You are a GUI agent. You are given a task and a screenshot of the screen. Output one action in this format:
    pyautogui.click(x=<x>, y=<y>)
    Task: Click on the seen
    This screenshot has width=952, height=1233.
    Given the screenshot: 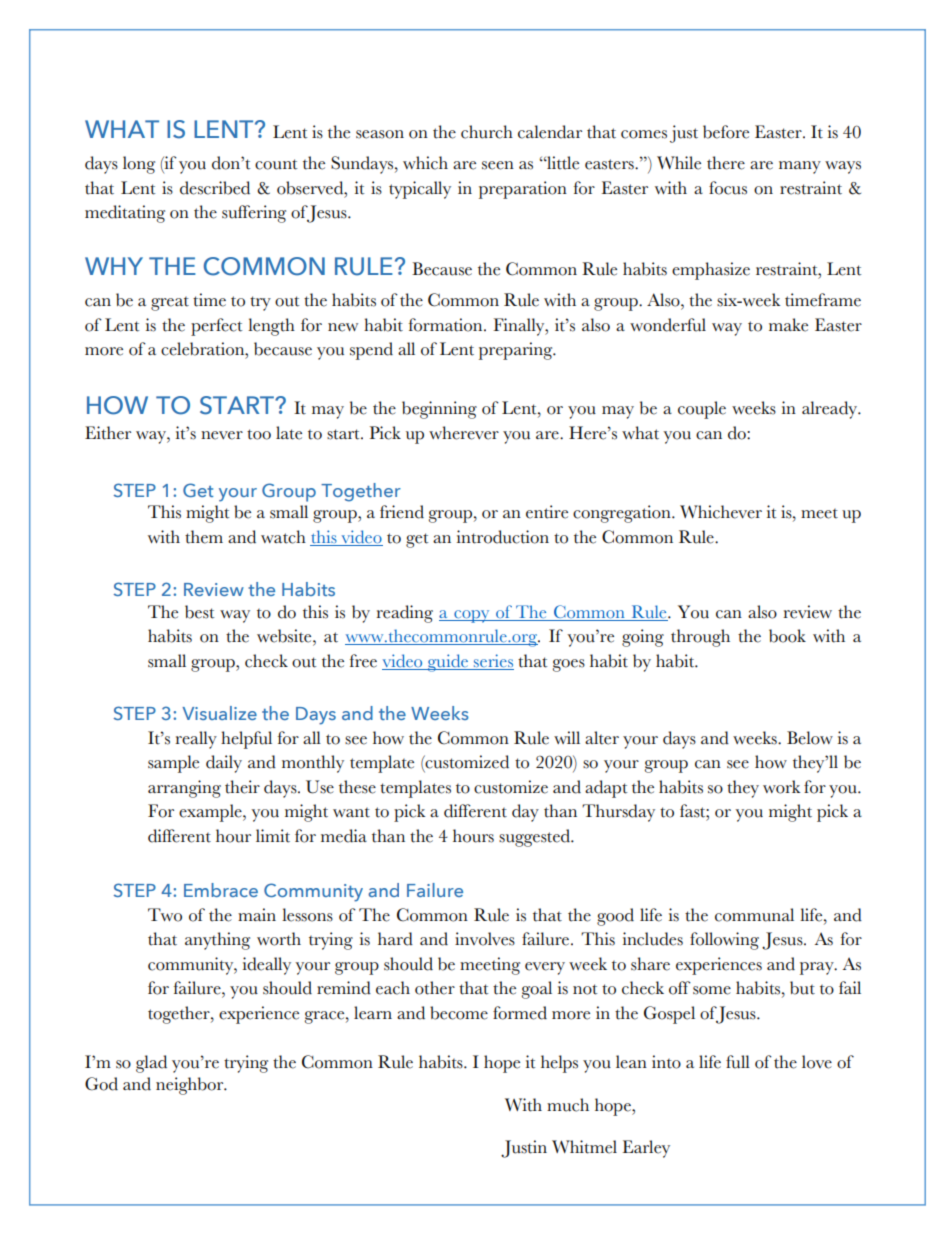 What is the action you would take?
    pyautogui.click(x=498, y=165)
